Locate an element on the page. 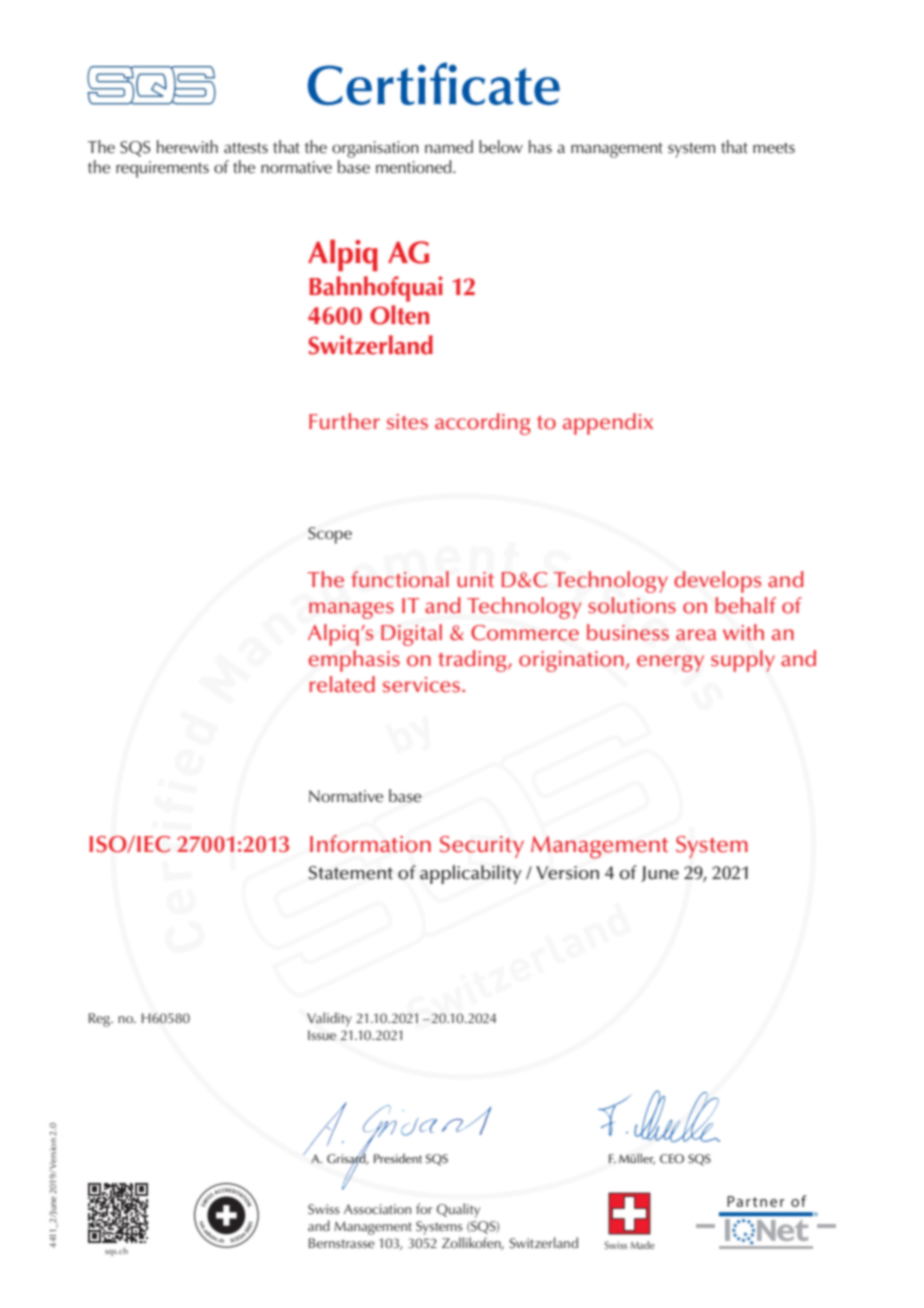 The image size is (924, 1308). meets is located at coordinates (774, 148).
